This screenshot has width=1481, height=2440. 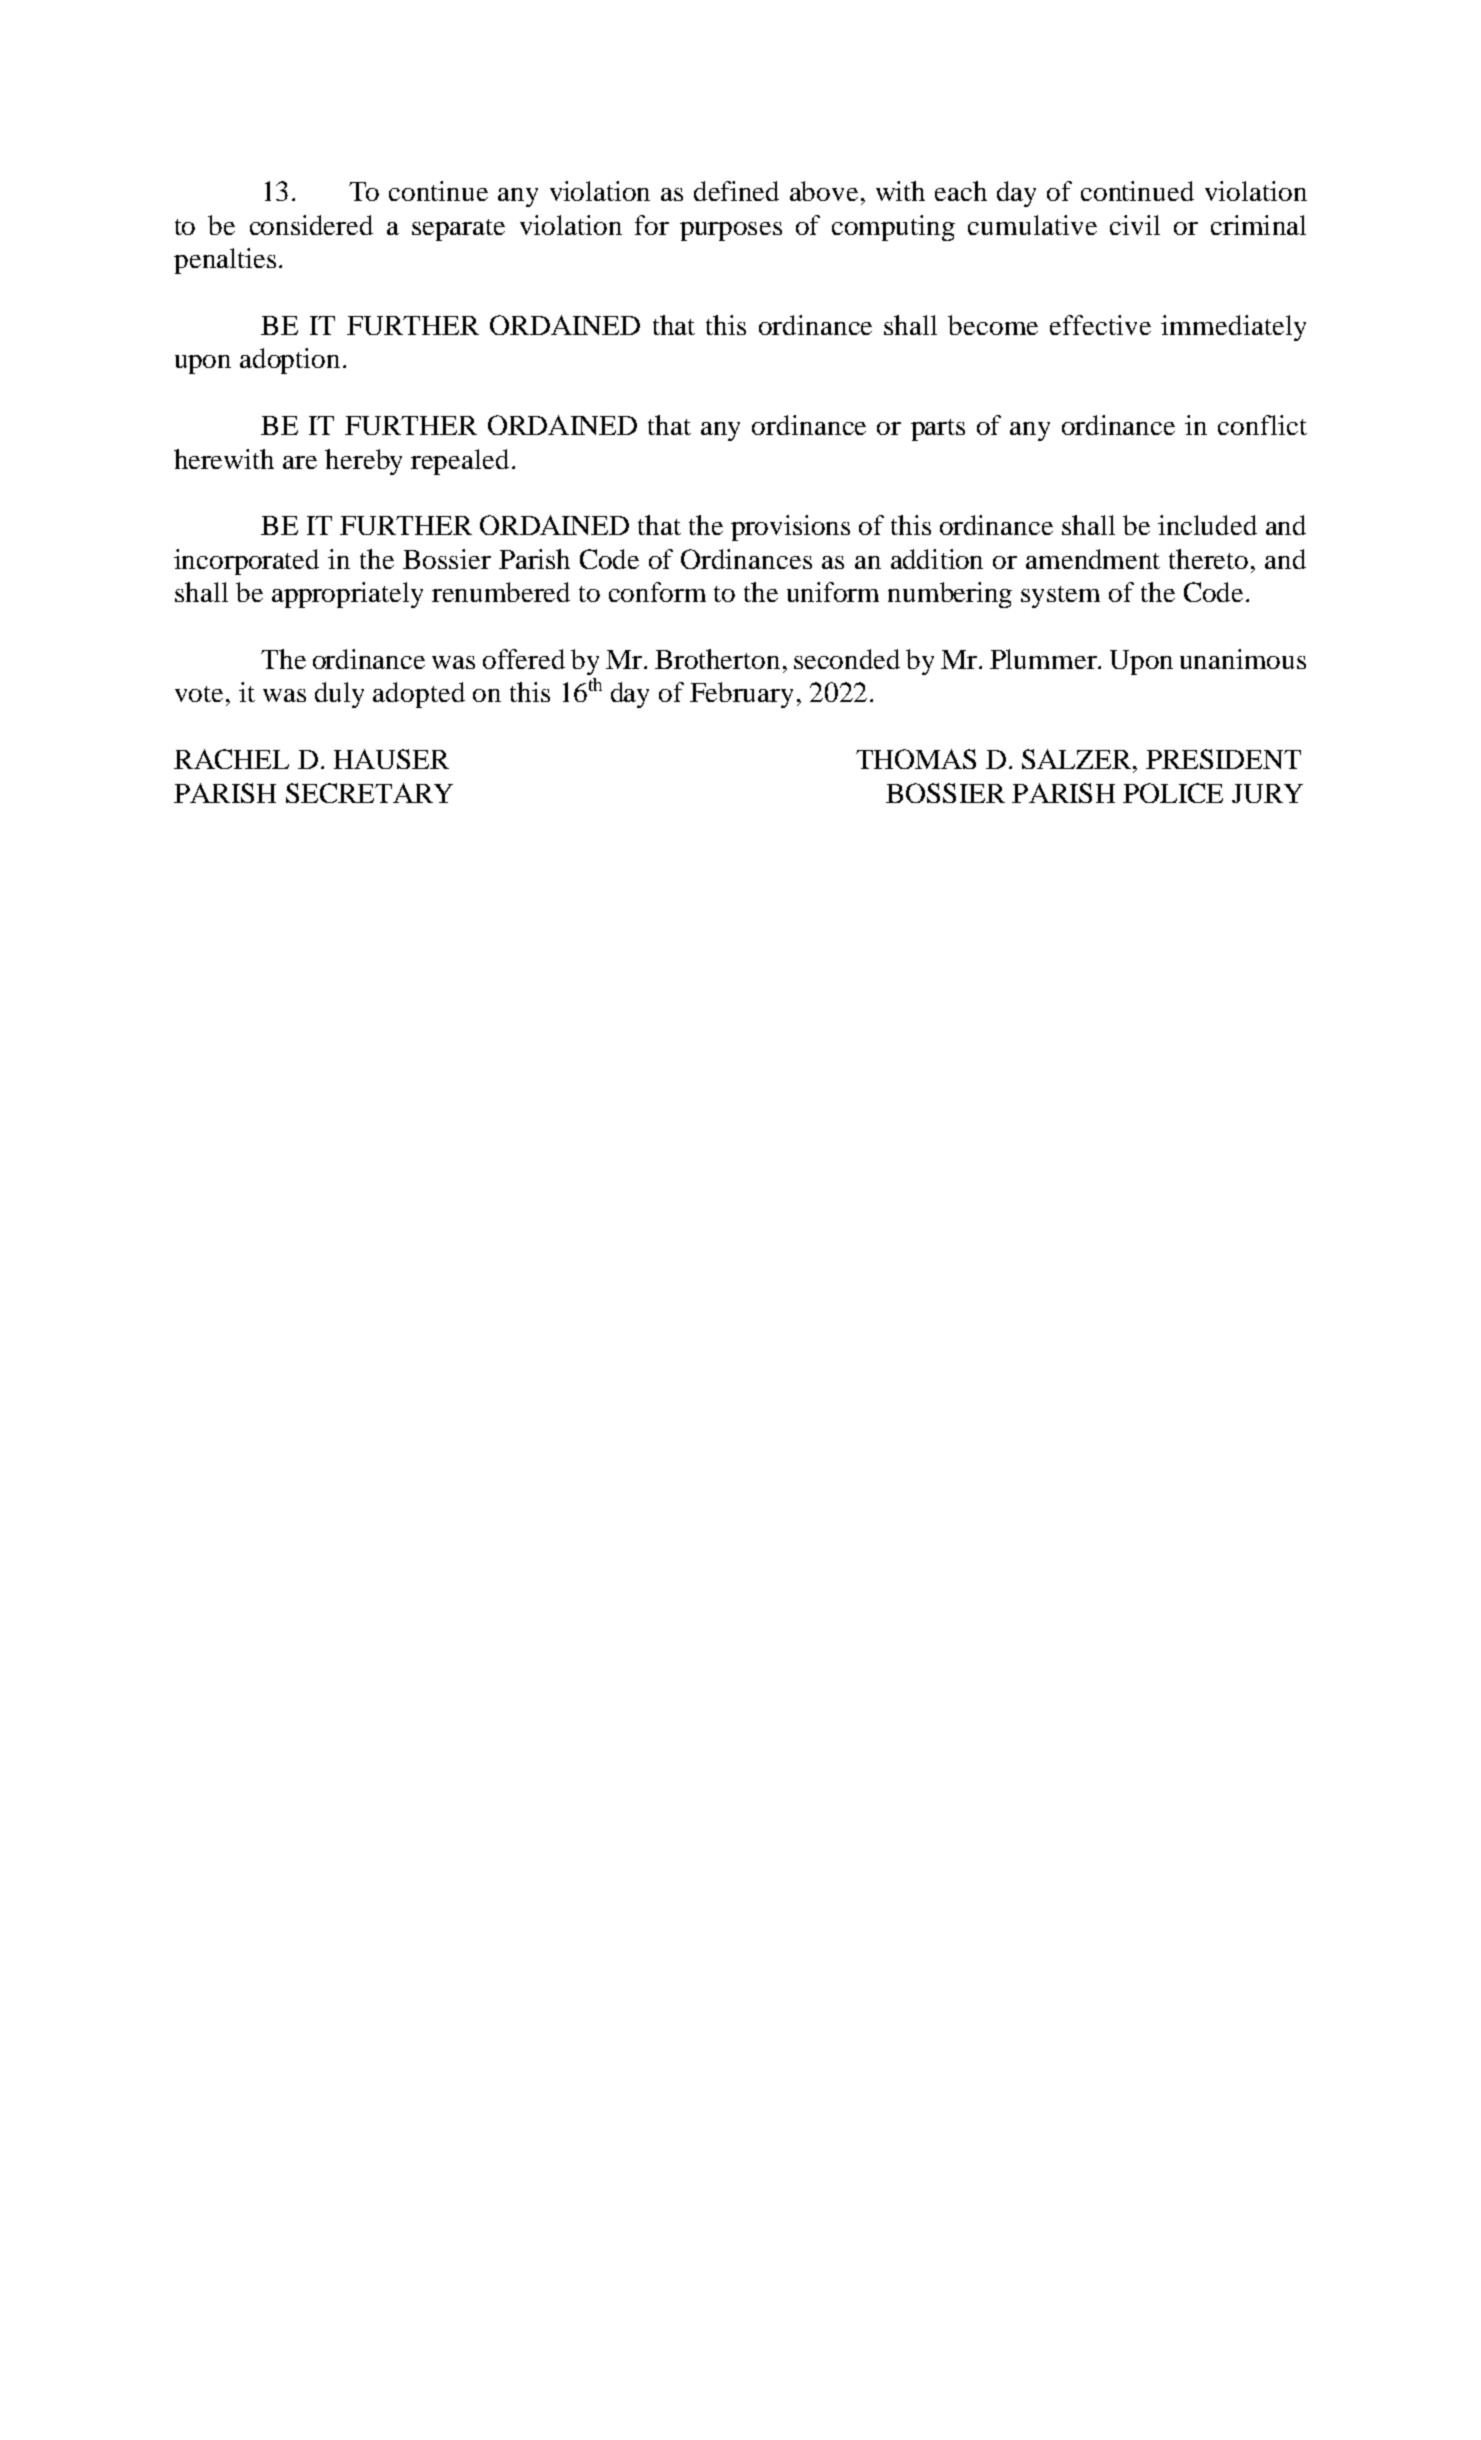 I want to click on effective, so click(x=1100, y=325).
